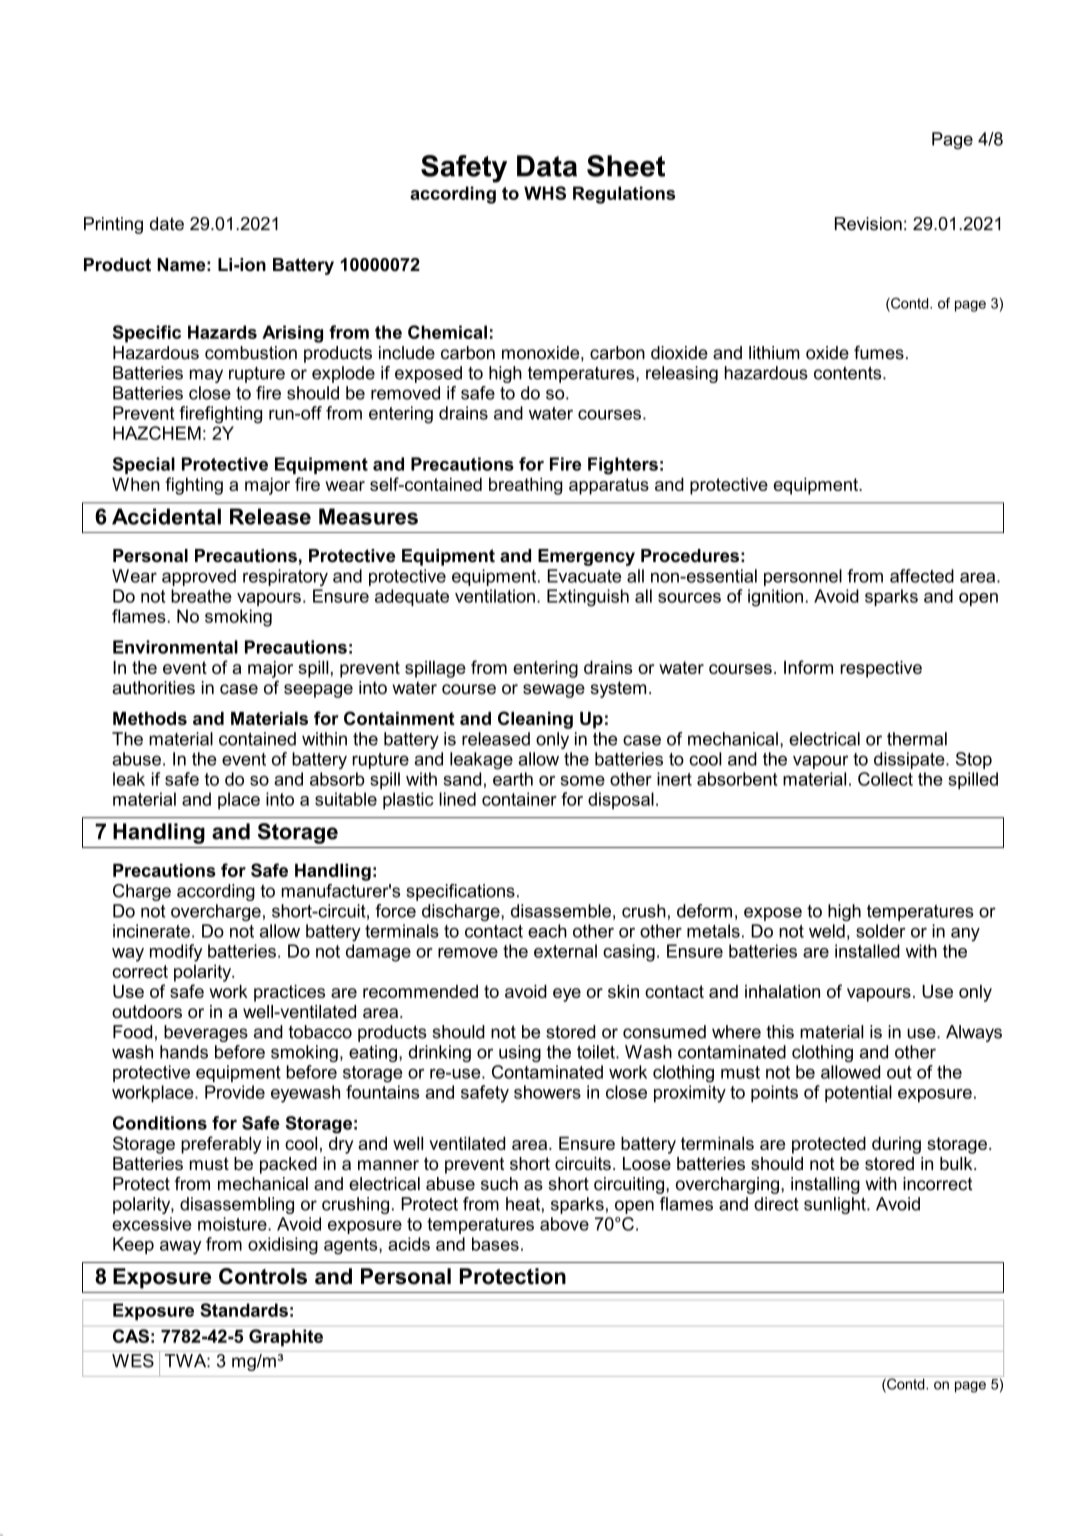 The height and width of the screenshot is (1536, 1086). I want to click on Revision, so click(868, 224).
